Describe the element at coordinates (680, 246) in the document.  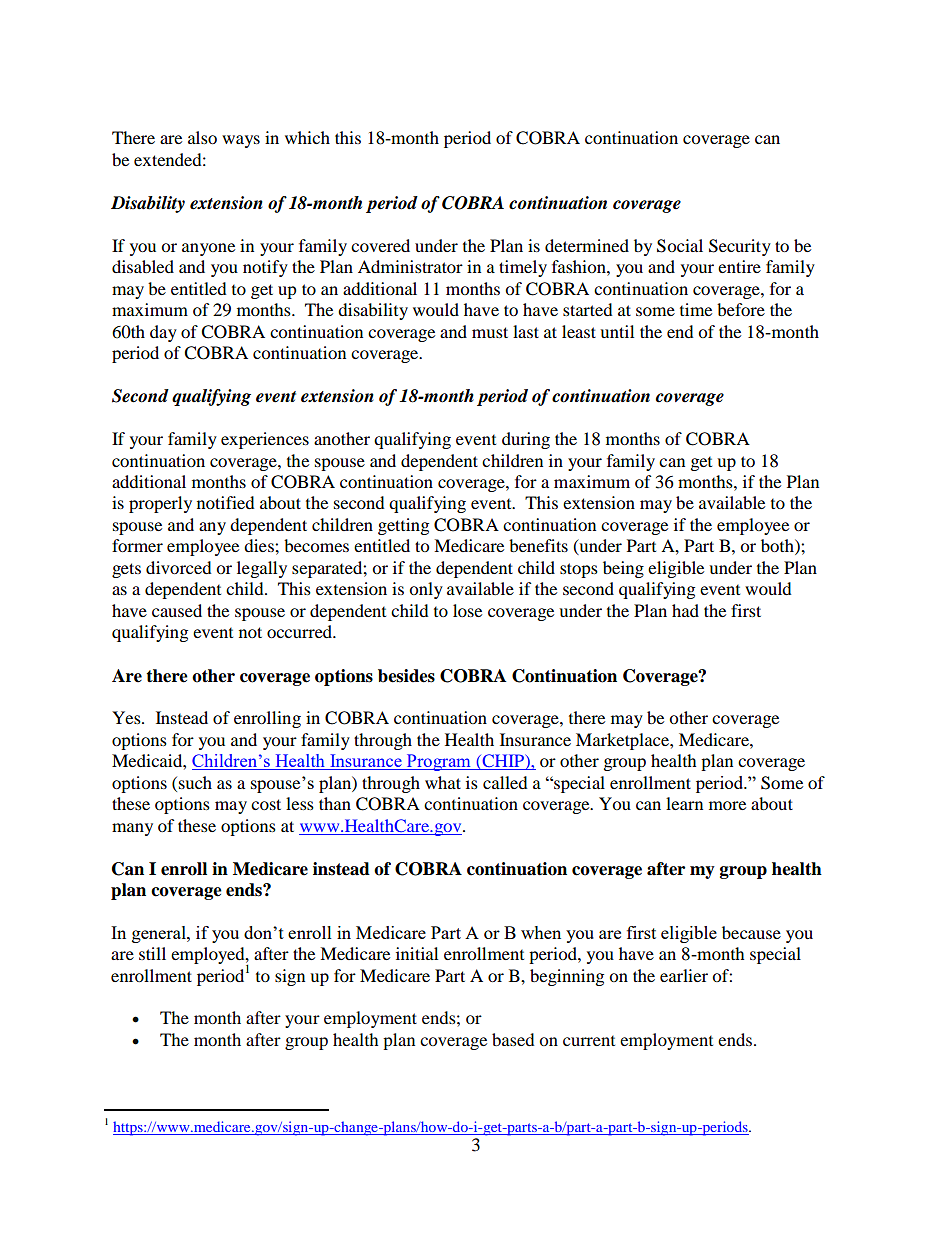
I see `Social` at that location.
